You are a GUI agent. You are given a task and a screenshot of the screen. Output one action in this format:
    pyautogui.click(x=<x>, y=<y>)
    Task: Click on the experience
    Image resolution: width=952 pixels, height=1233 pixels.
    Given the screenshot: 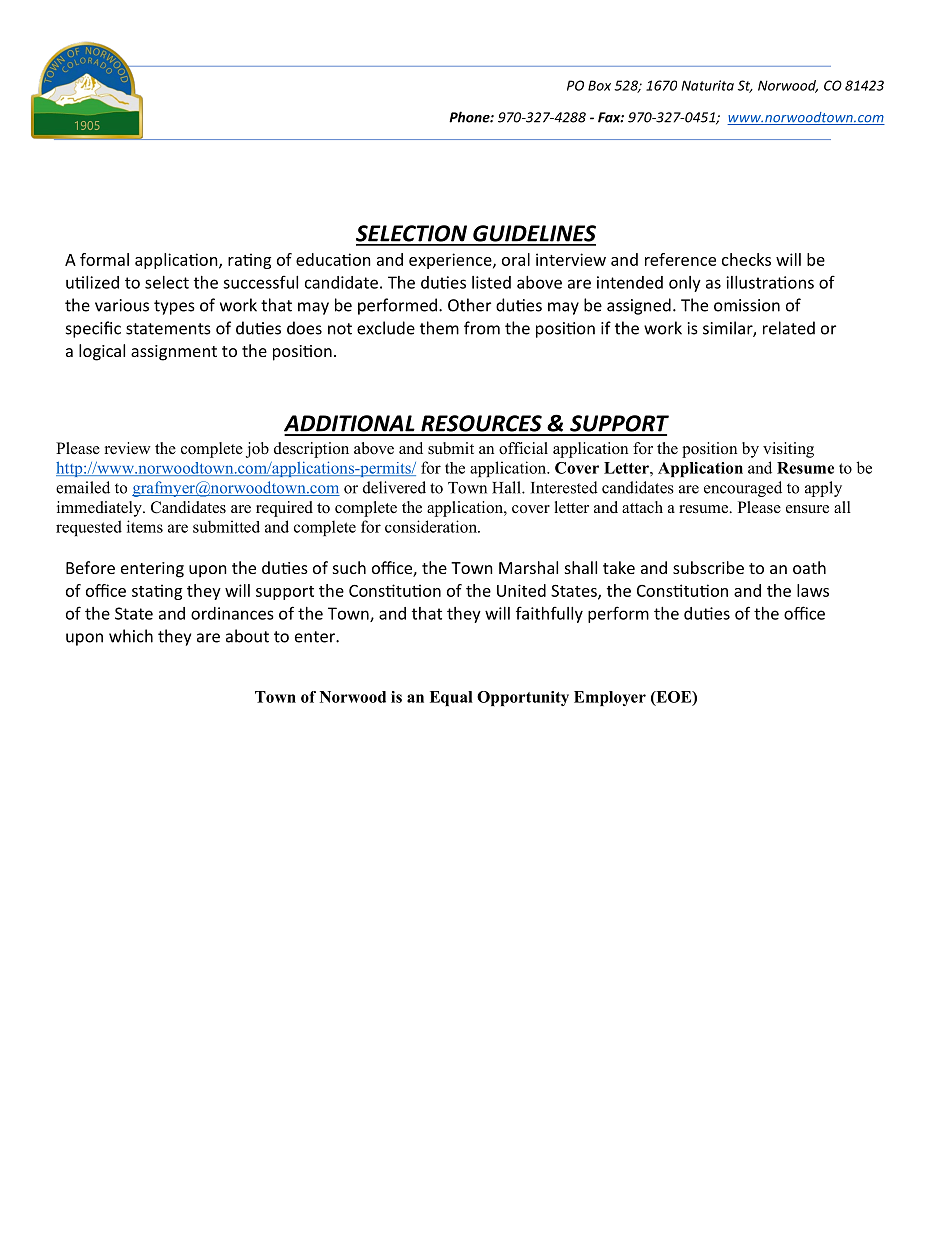 What is the action you would take?
    pyautogui.click(x=451, y=261)
